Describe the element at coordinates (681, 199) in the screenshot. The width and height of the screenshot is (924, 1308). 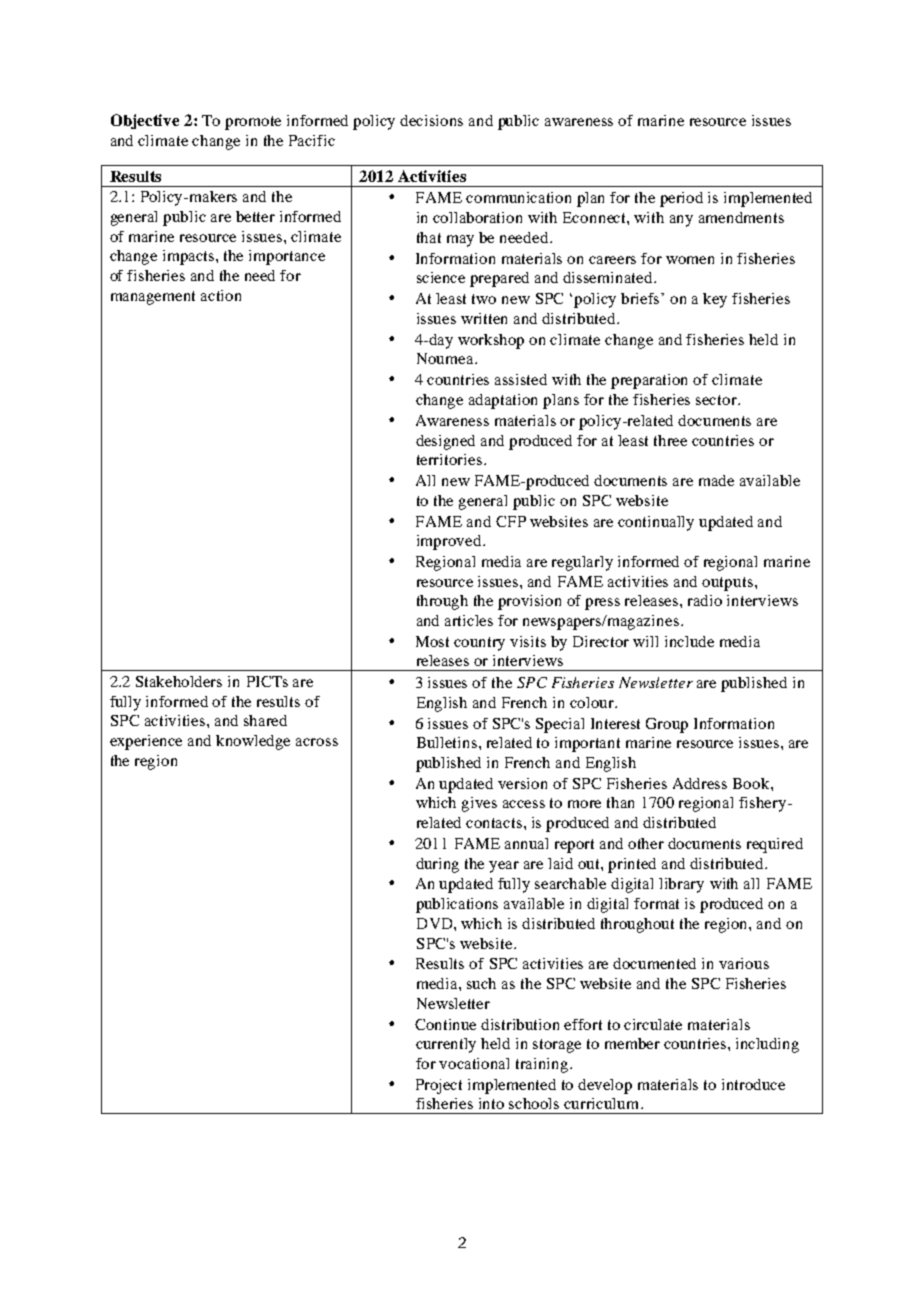
I see `period` at that location.
